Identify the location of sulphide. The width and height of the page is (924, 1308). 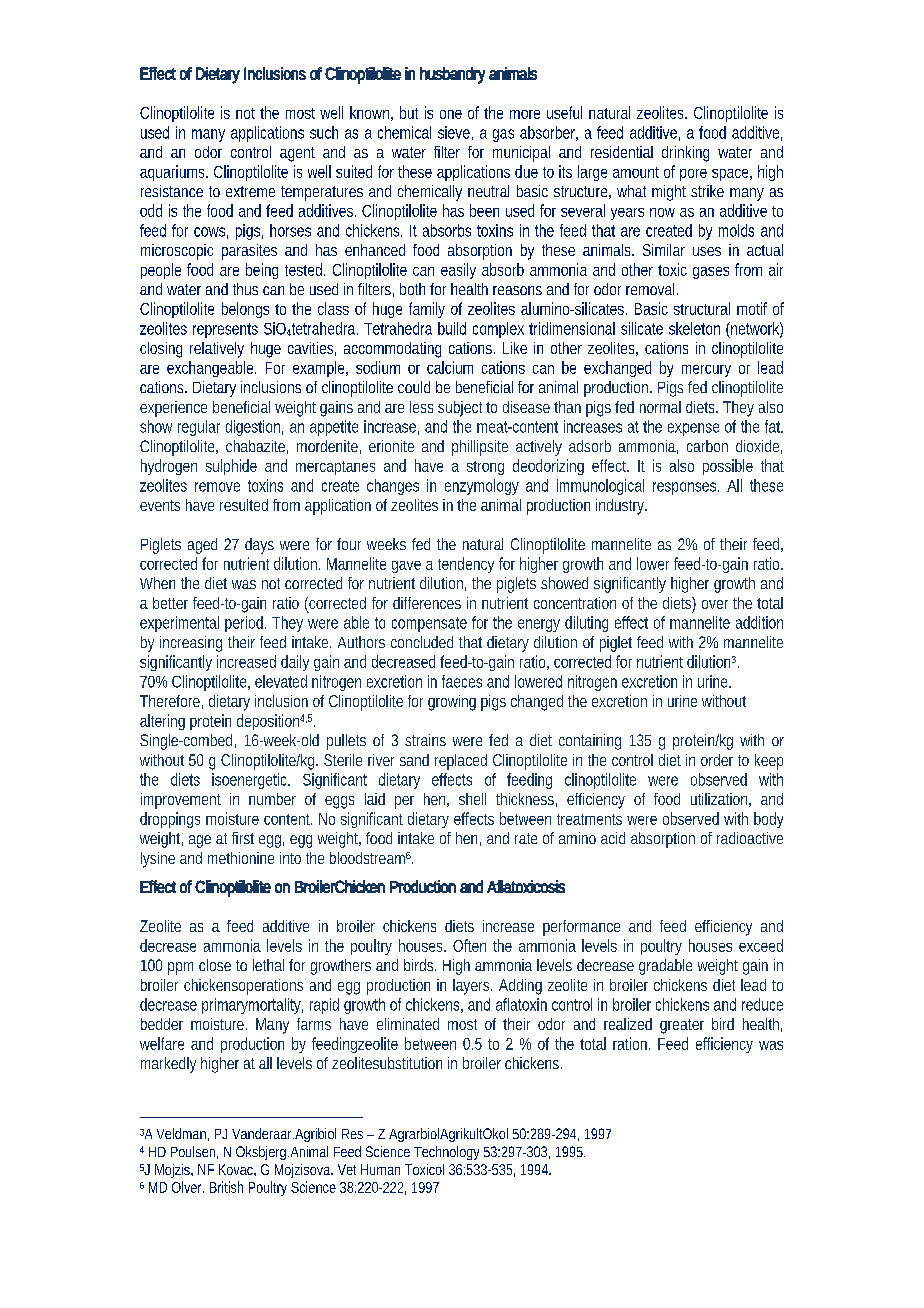
(231, 467).
